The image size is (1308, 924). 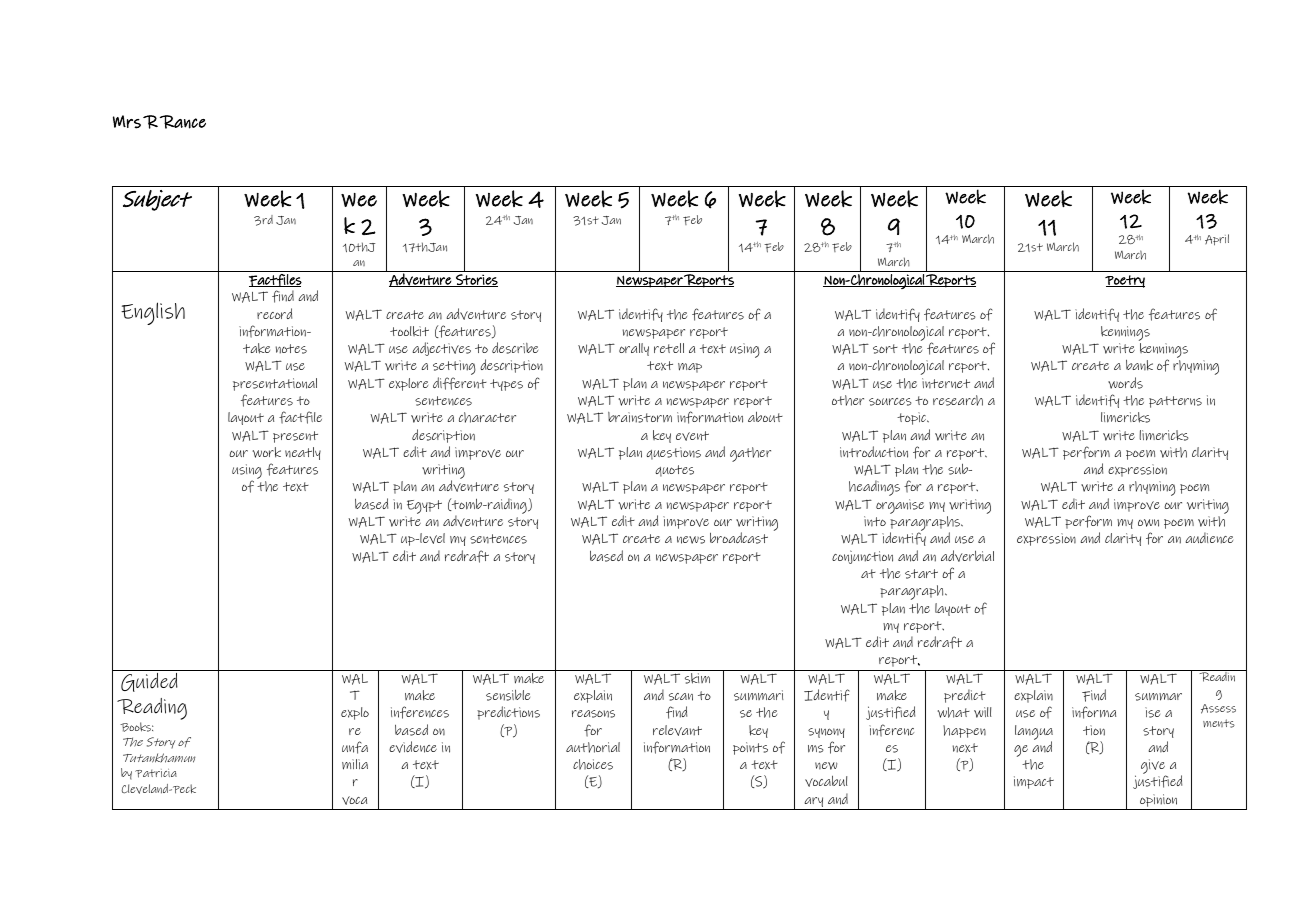 I want to click on start, so click(x=921, y=574).
